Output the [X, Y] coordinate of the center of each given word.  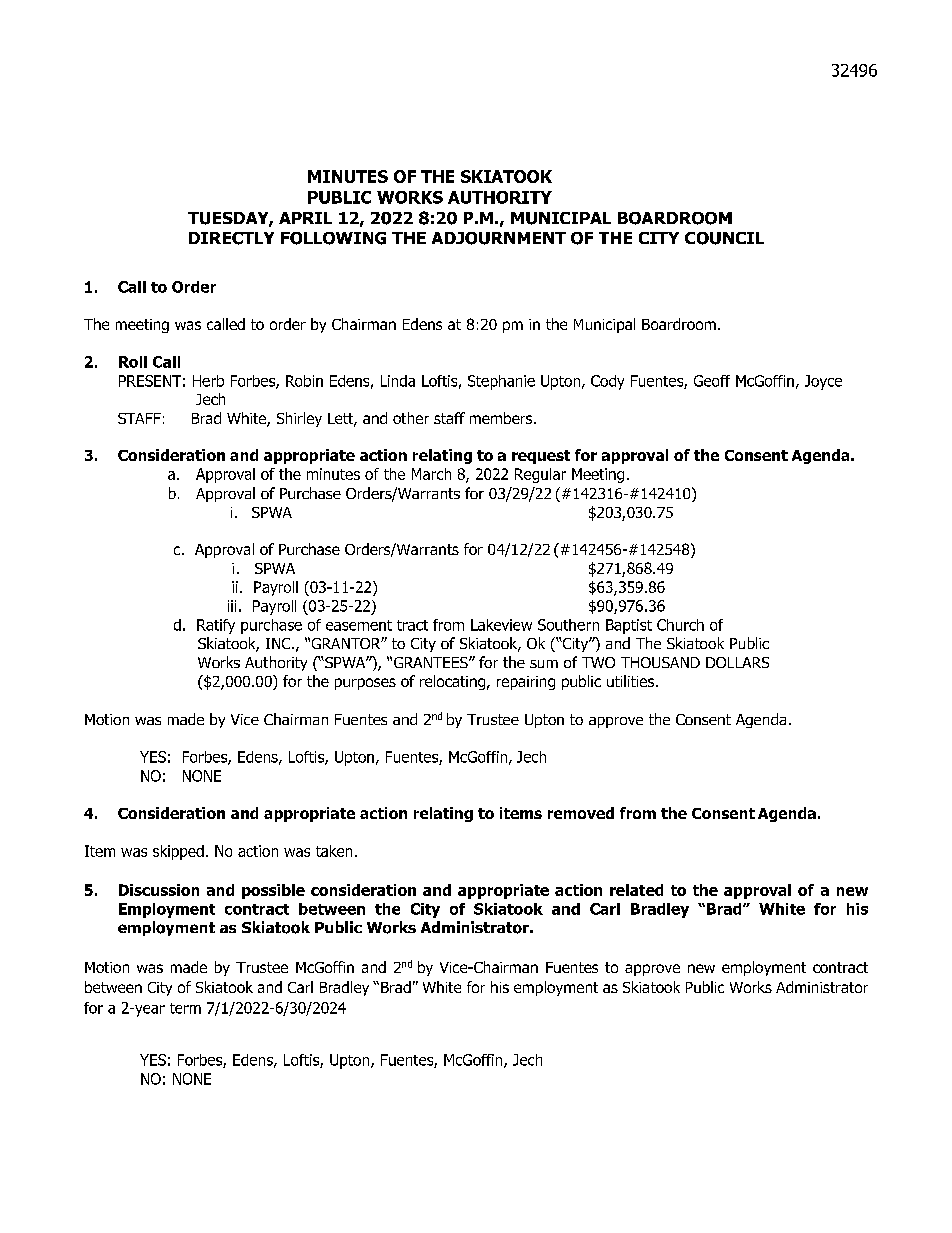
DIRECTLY [231, 238]
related [636, 890]
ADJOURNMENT [499, 238]
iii [232, 606]
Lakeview [501, 625]
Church [680, 625]
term [185, 1008]
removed [581, 813]
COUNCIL [724, 238]
